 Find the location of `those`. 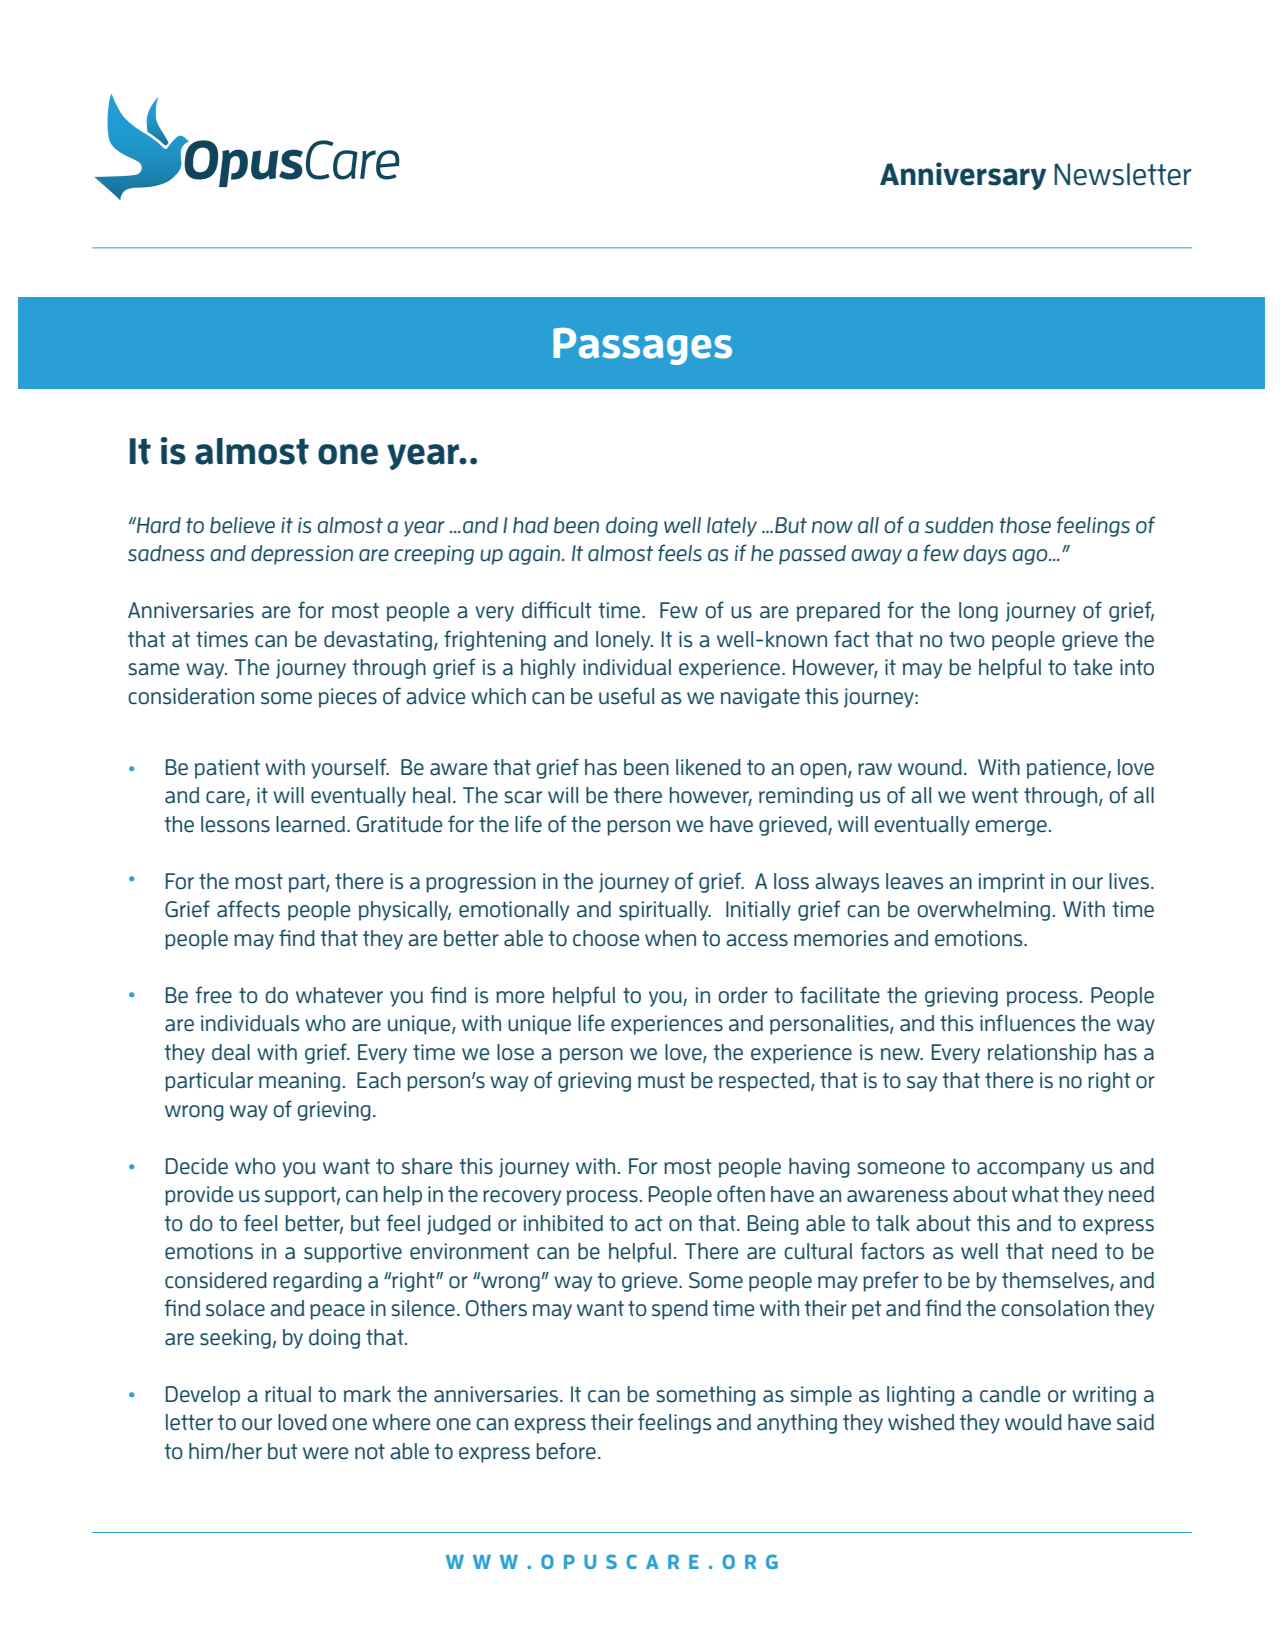

those is located at coordinates (1025, 525).
